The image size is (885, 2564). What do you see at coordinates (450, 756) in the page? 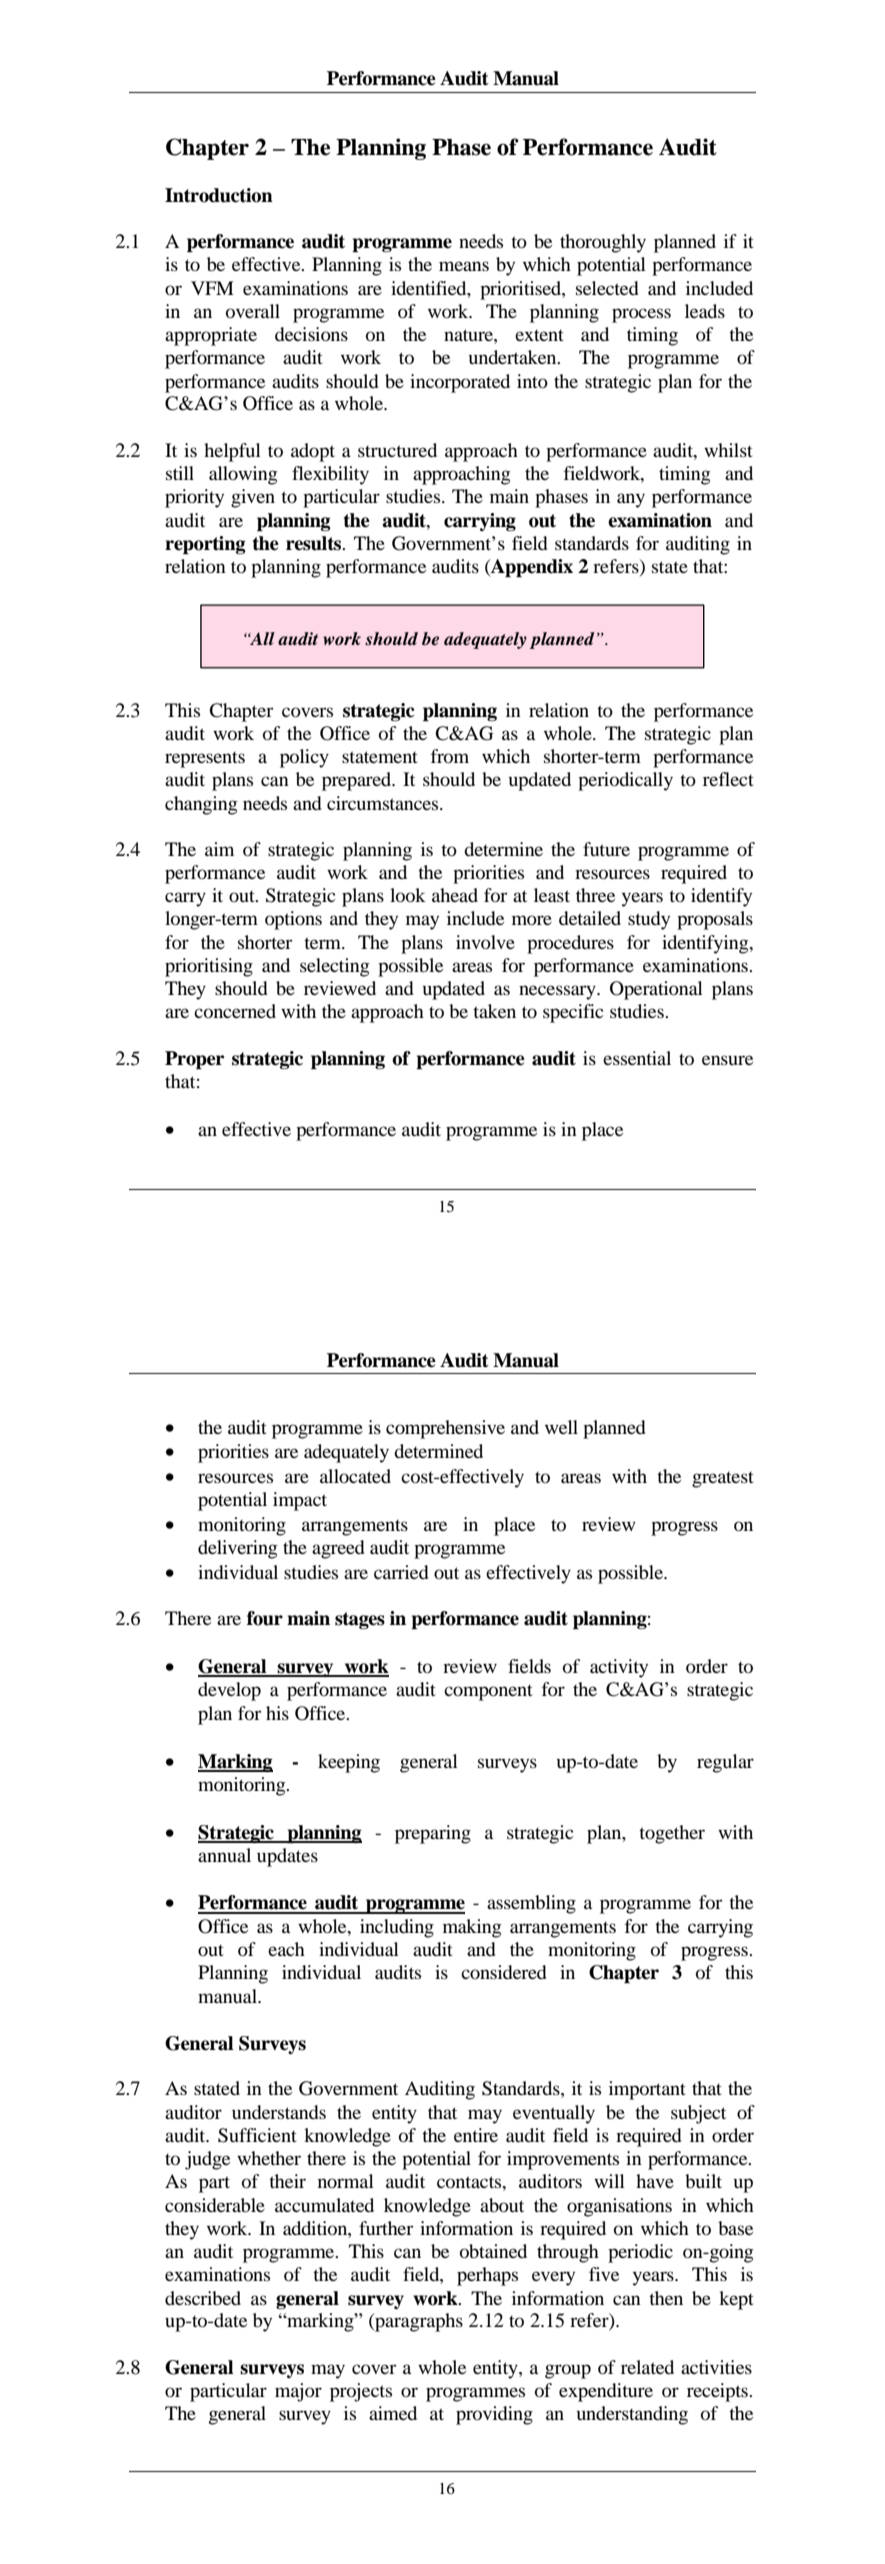
I see `from` at bounding box center [450, 756].
